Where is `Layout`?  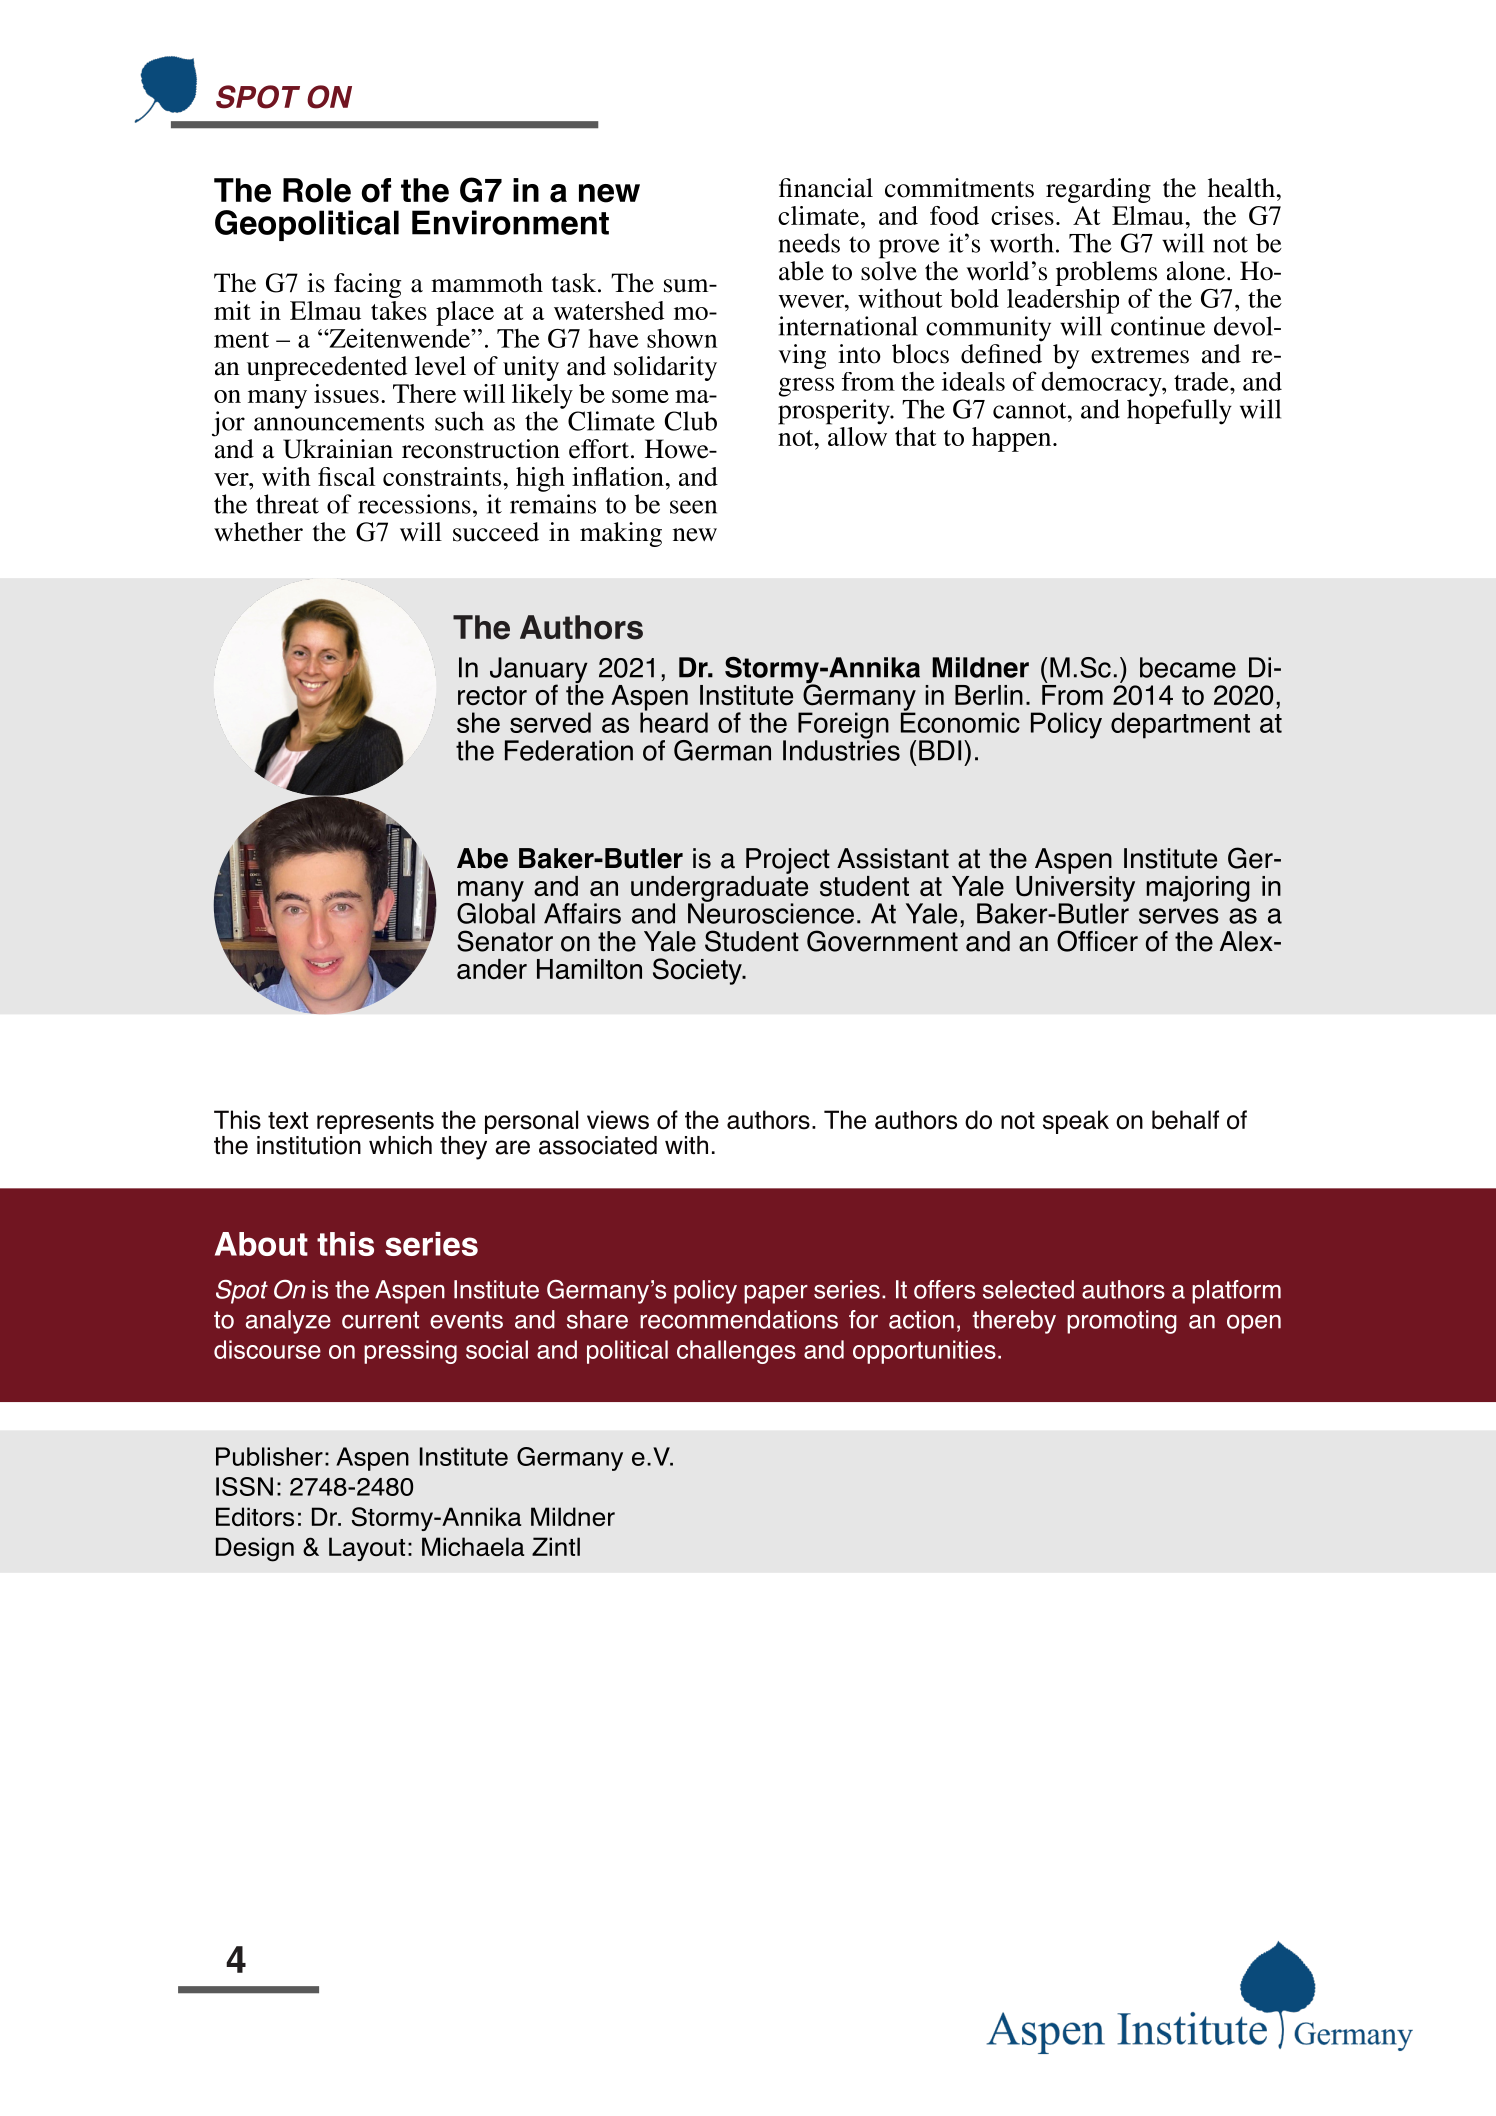
Layout is located at coordinates (367, 1549).
